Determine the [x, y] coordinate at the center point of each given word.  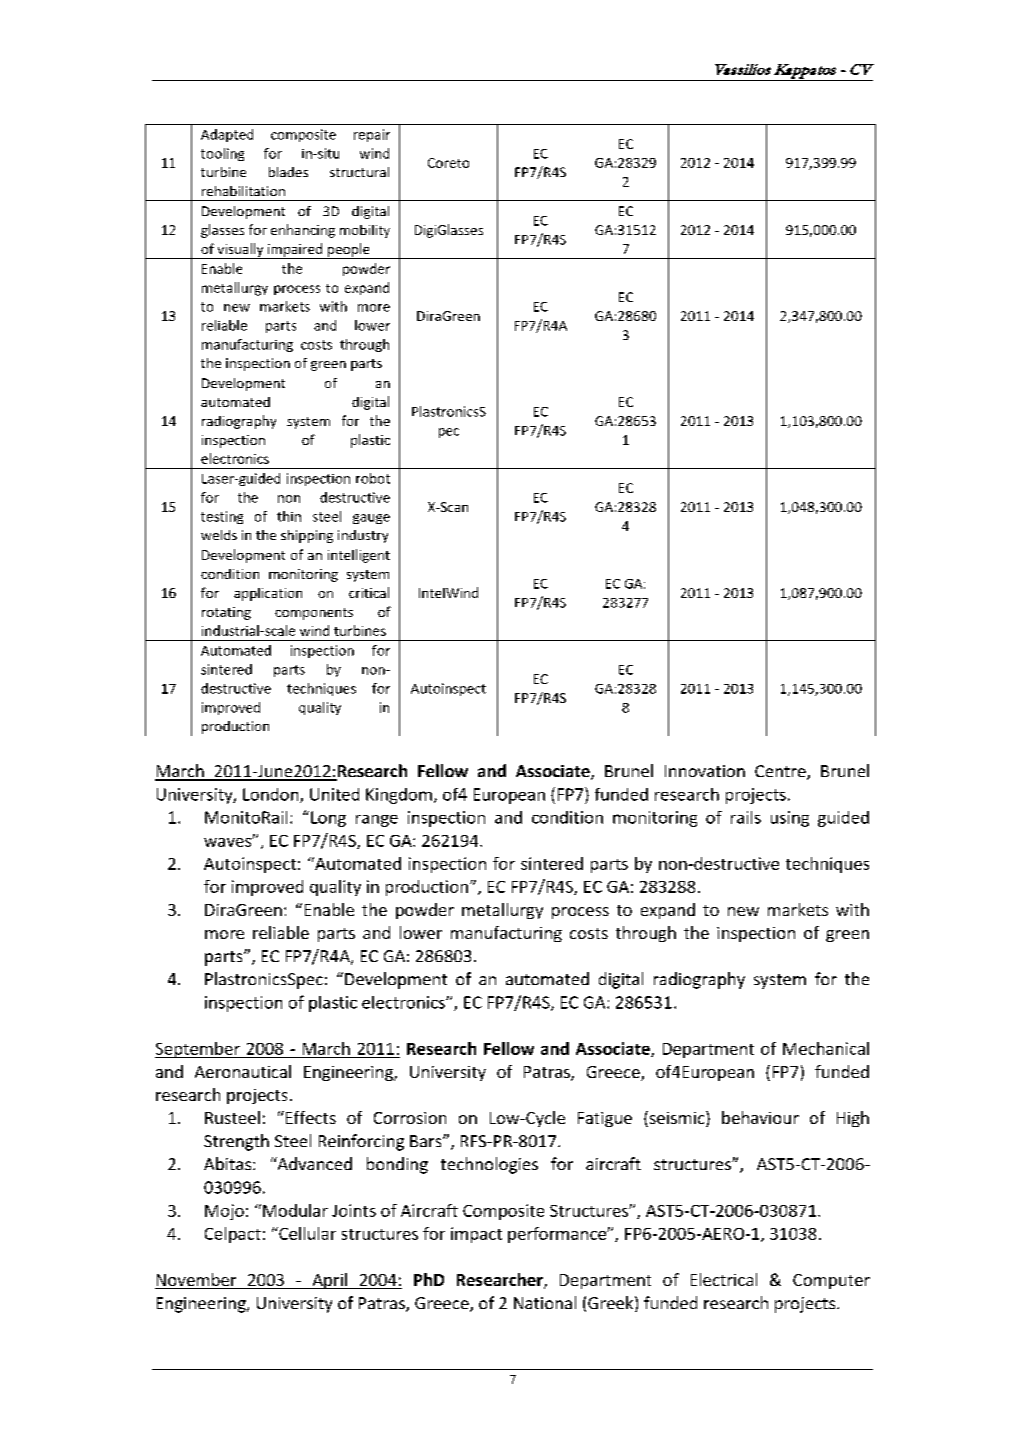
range [377, 821]
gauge [371, 519]
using [790, 819]
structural [359, 172]
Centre [781, 772]
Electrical [724, 1279]
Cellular [306, 1233]
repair [372, 135]
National [545, 1302]
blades [288, 172]
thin [289, 516]
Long [328, 819]
